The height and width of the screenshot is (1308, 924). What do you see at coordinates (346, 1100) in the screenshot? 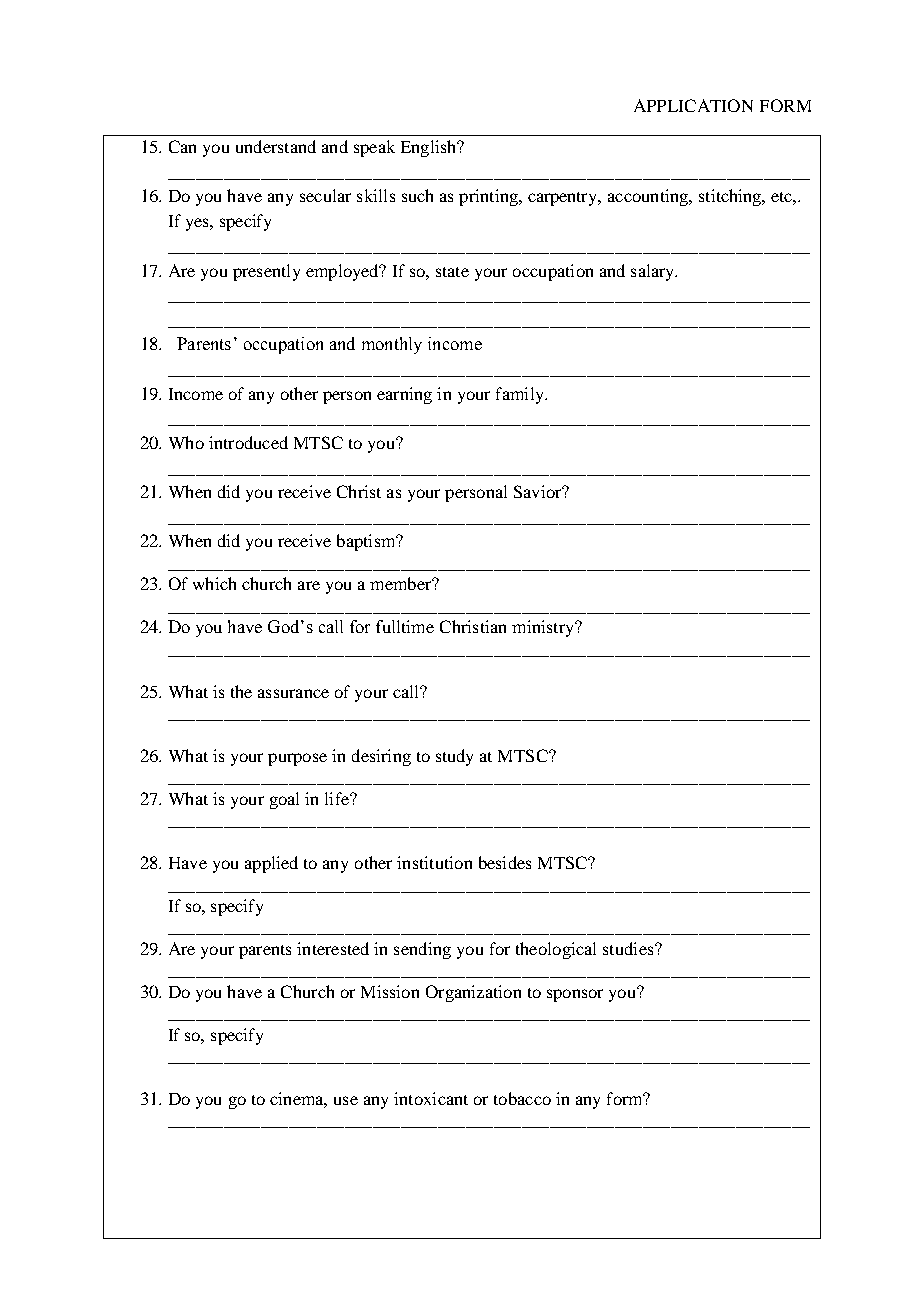
I see `use` at bounding box center [346, 1100].
